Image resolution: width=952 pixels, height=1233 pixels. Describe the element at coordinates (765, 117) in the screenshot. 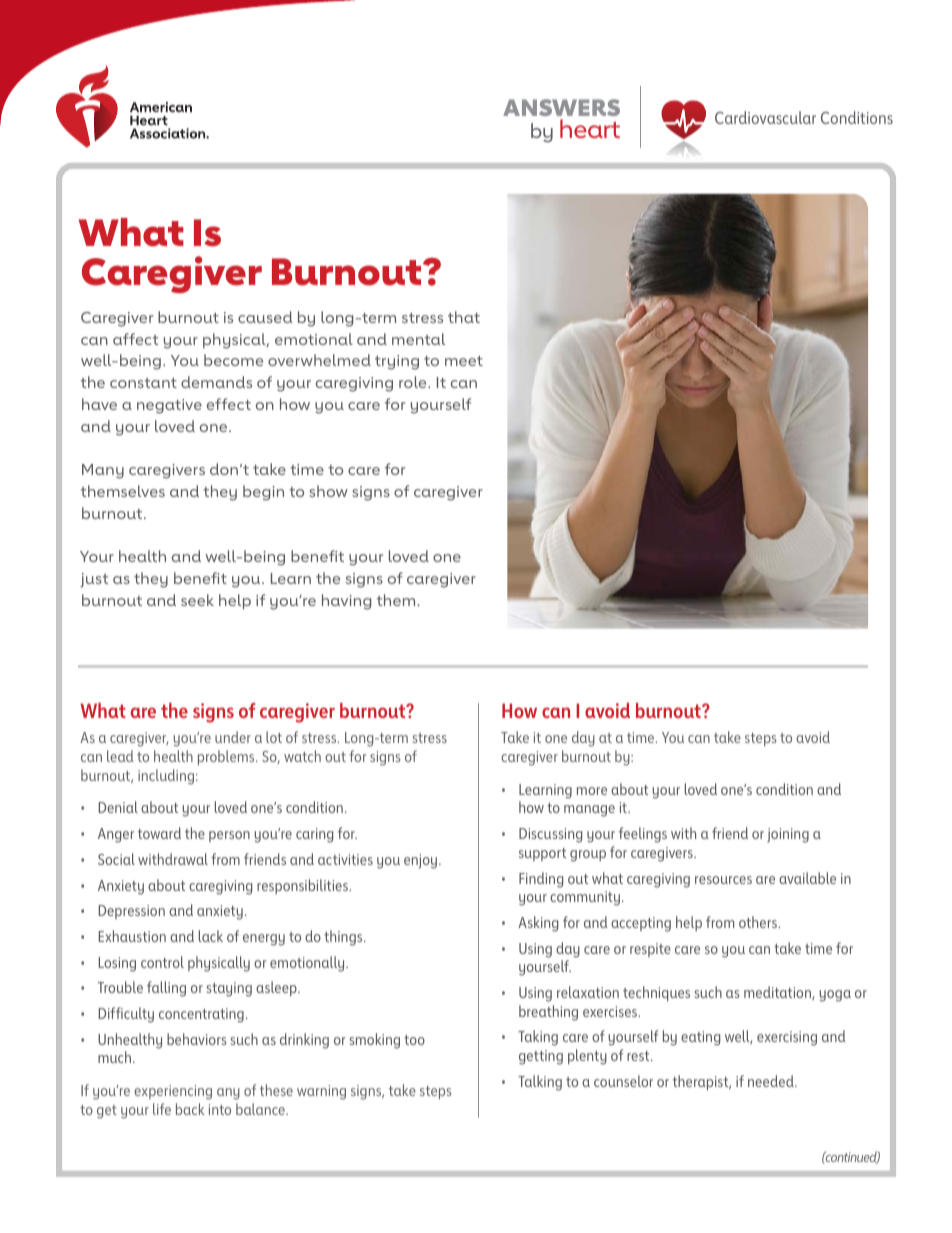

I see `Cardiovascular` at that location.
